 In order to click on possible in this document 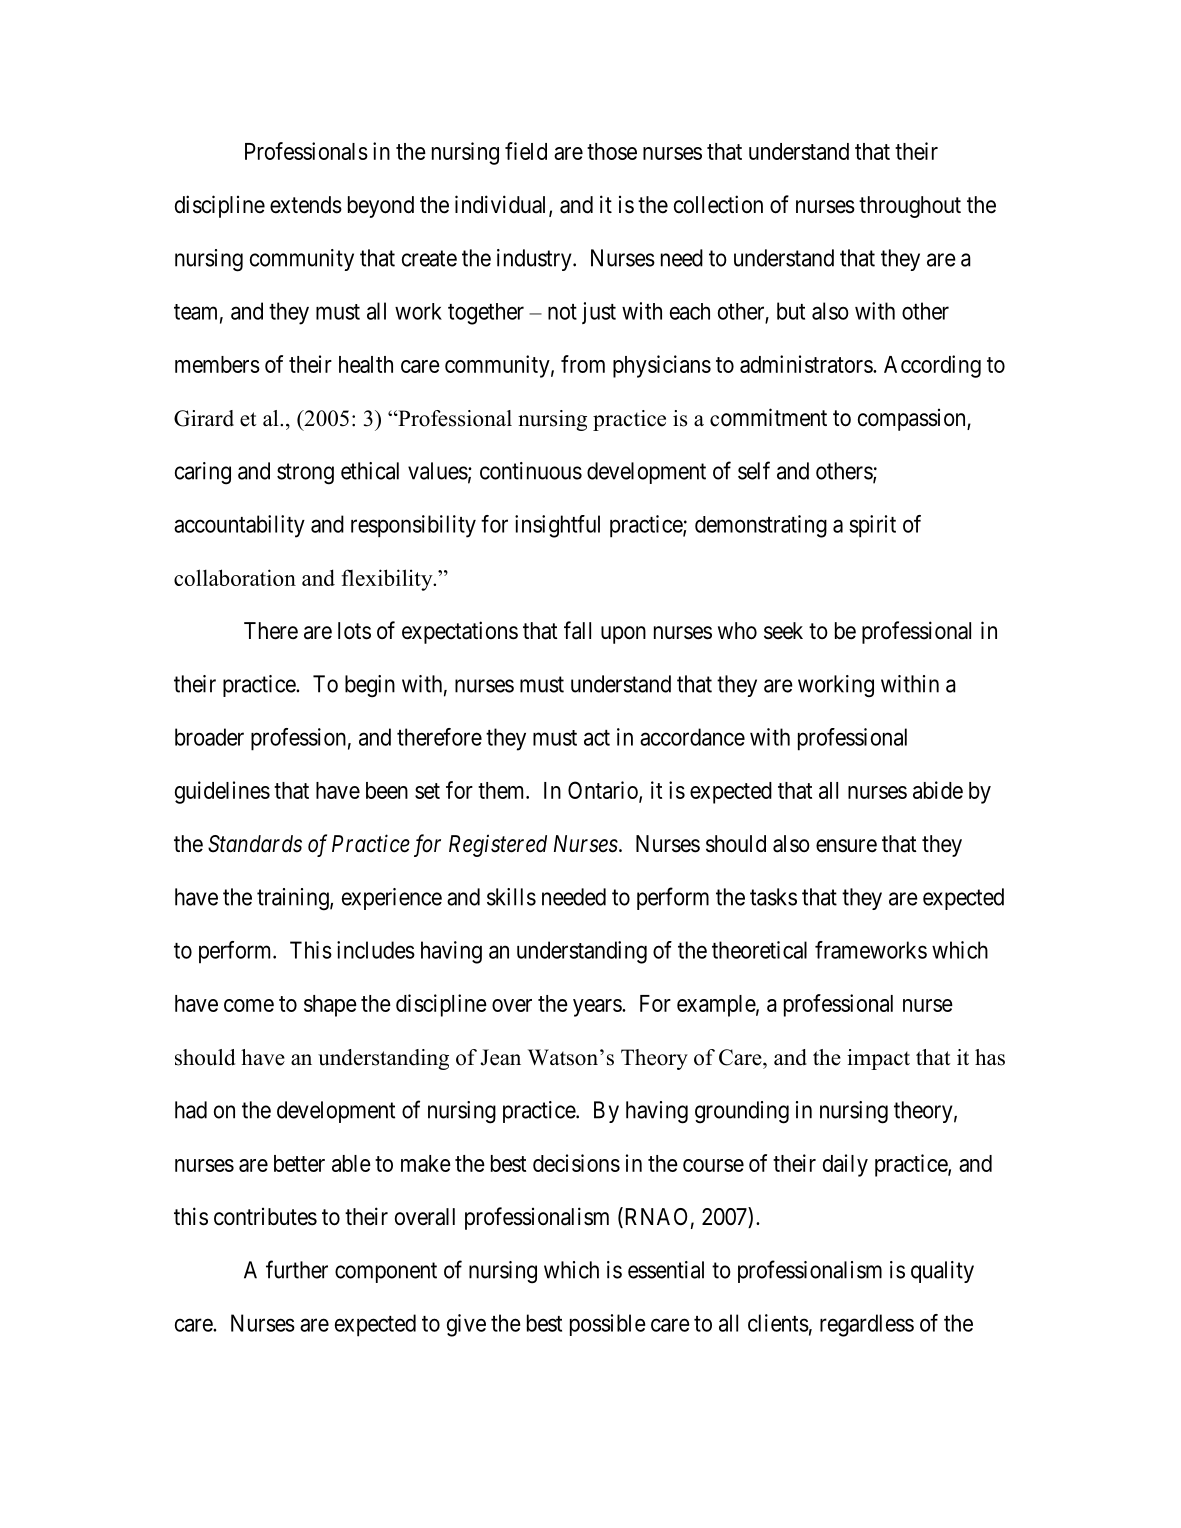, I will do `click(608, 1325)`.
